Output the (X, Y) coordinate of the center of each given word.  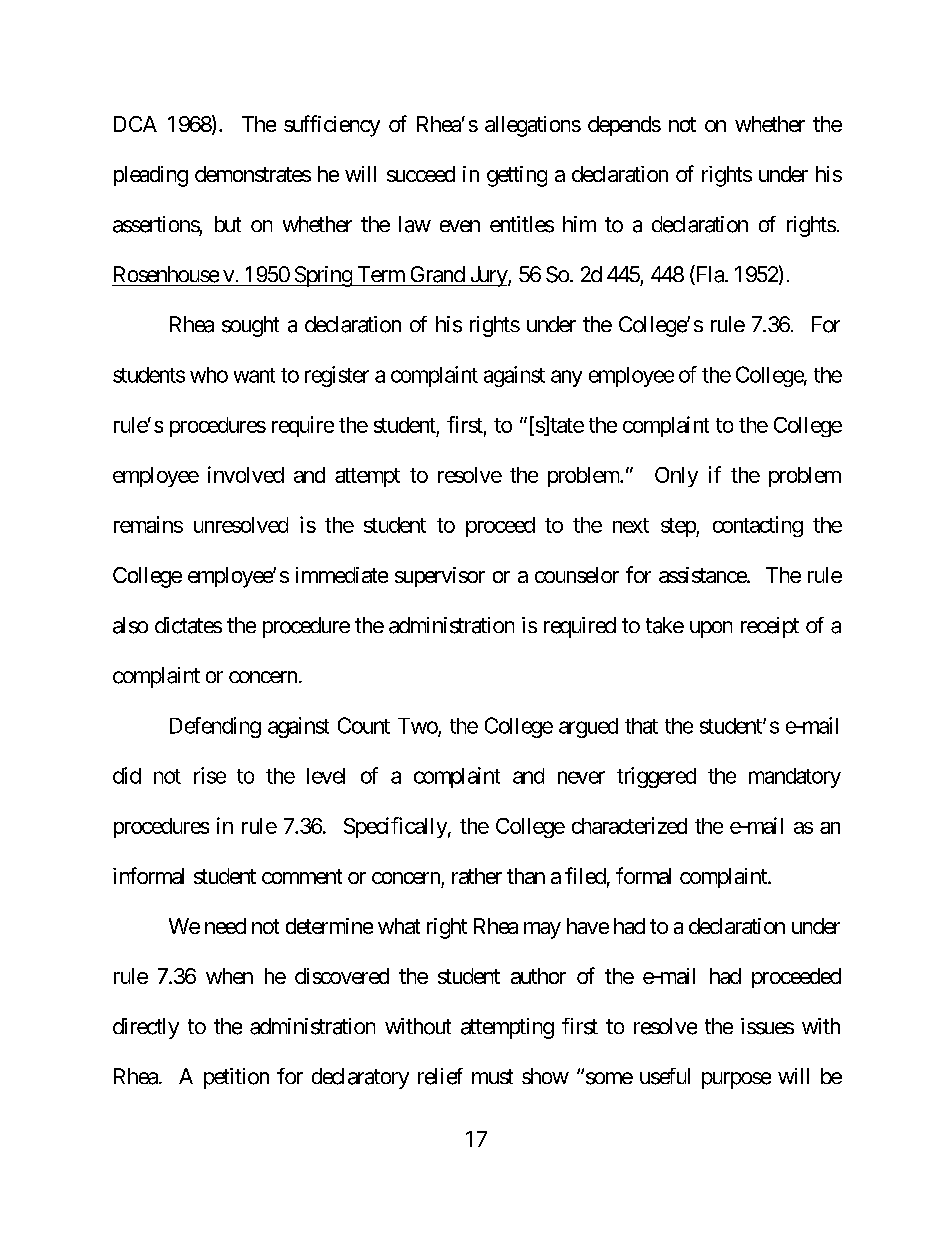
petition (236, 1078)
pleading (151, 176)
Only (676, 477)
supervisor (440, 577)
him (579, 224)
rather (477, 876)
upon (711, 629)
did (127, 775)
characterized (629, 825)
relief (440, 1076)
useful (665, 1076)
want (254, 375)
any (566, 378)
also (130, 625)
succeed (421, 174)
